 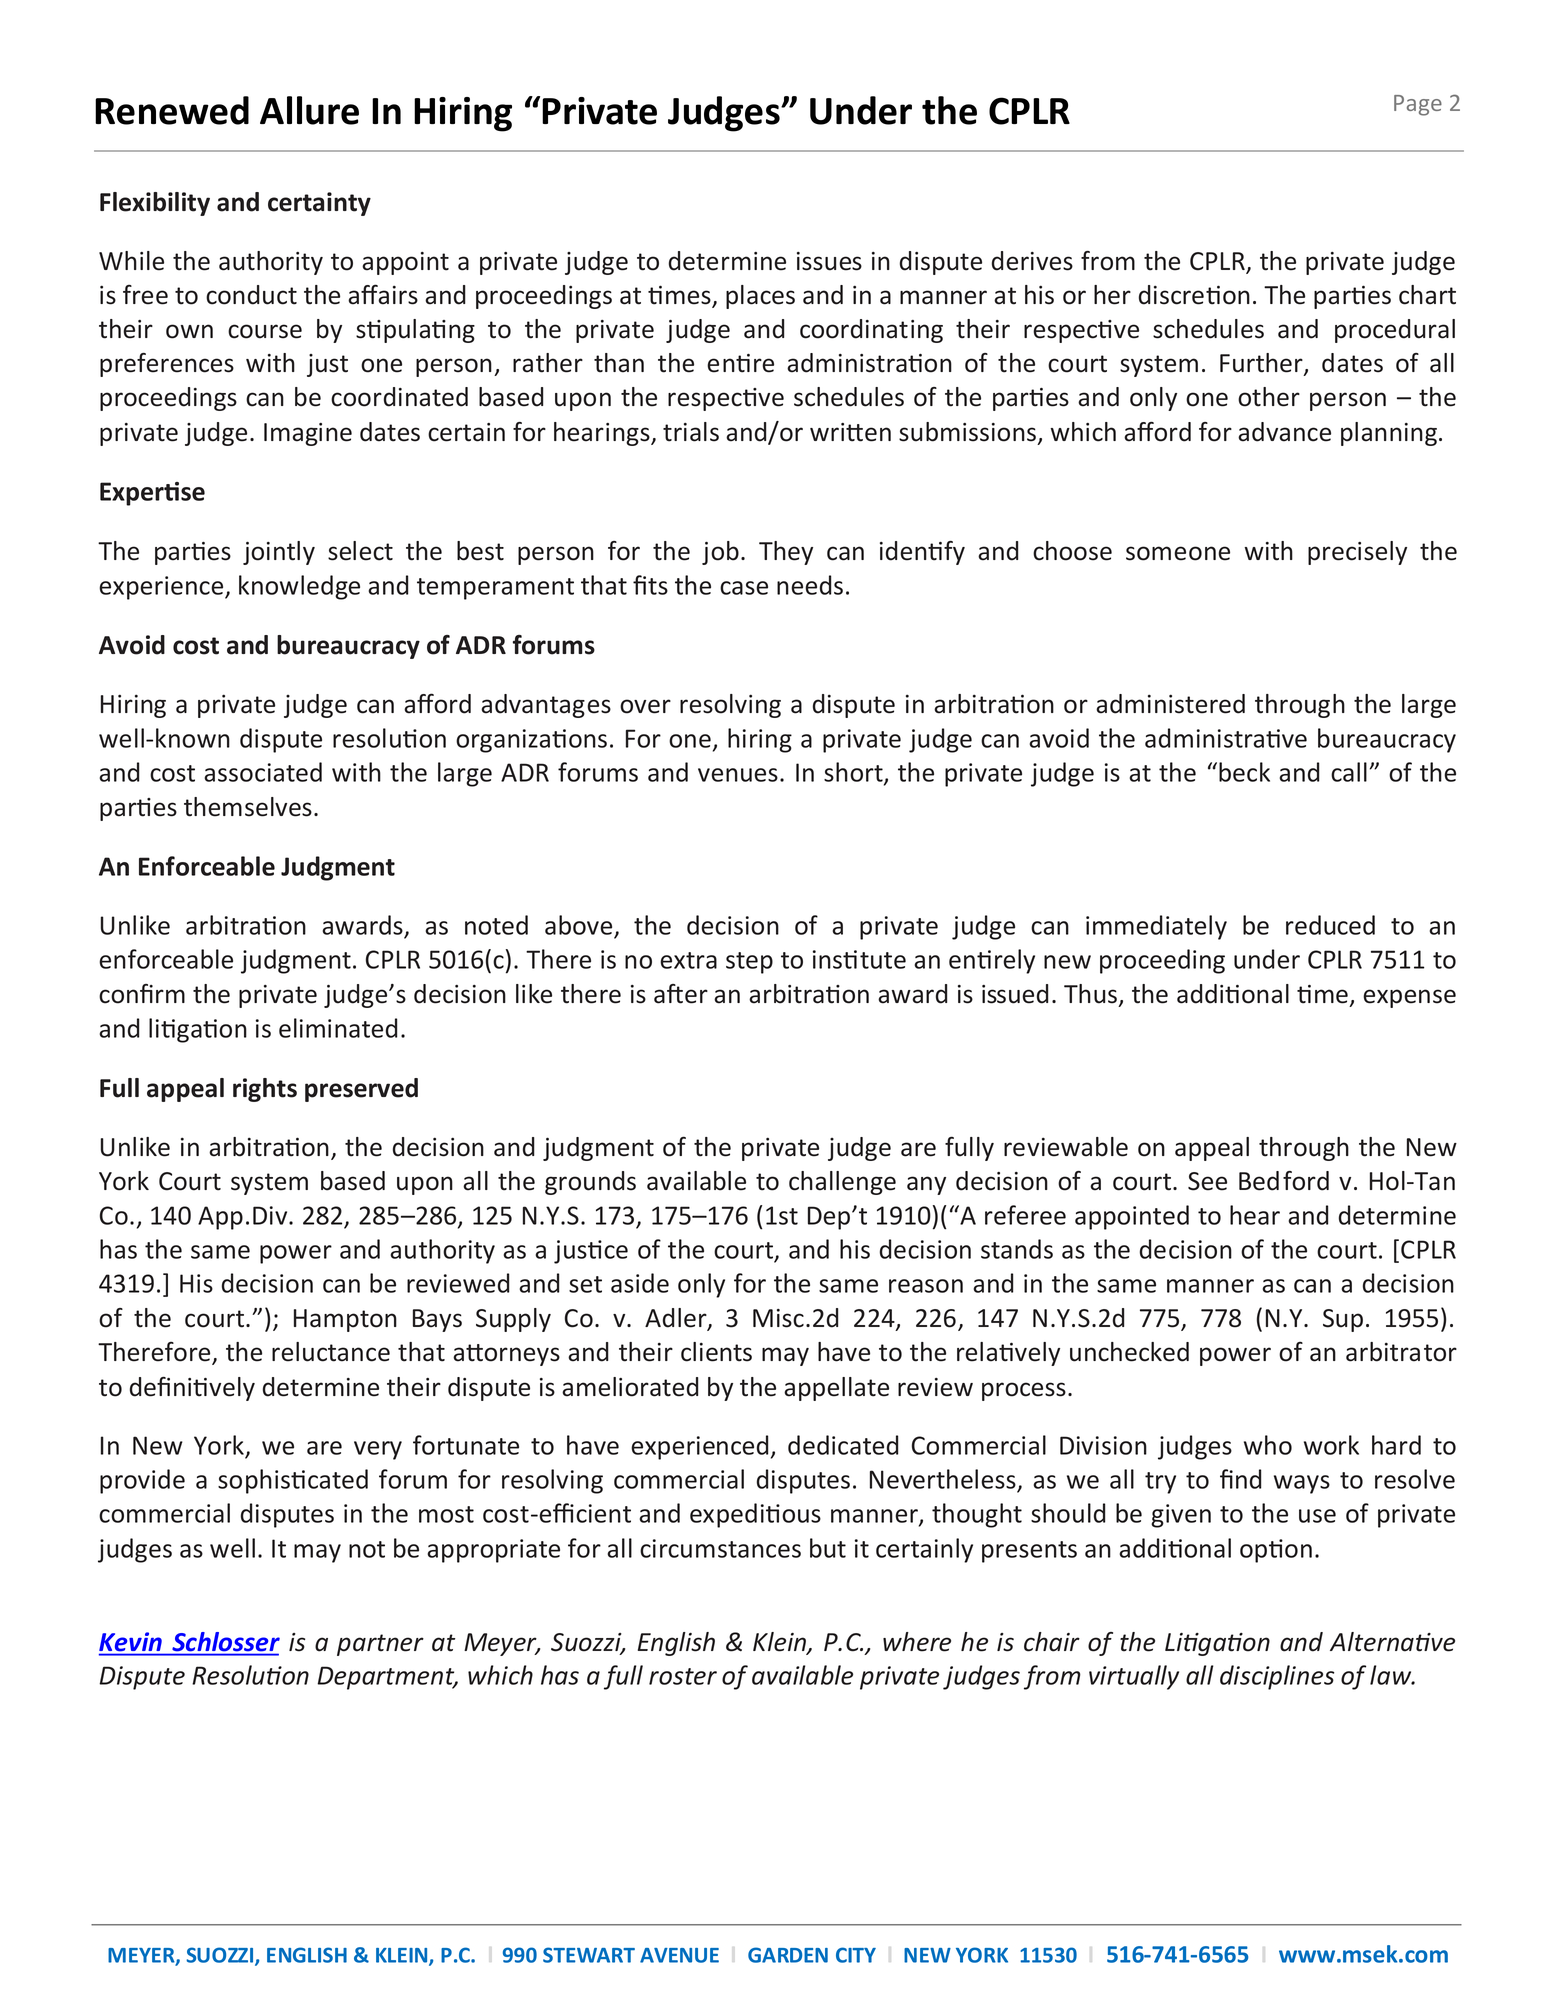 I want to click on Hampton, so click(x=345, y=1320).
